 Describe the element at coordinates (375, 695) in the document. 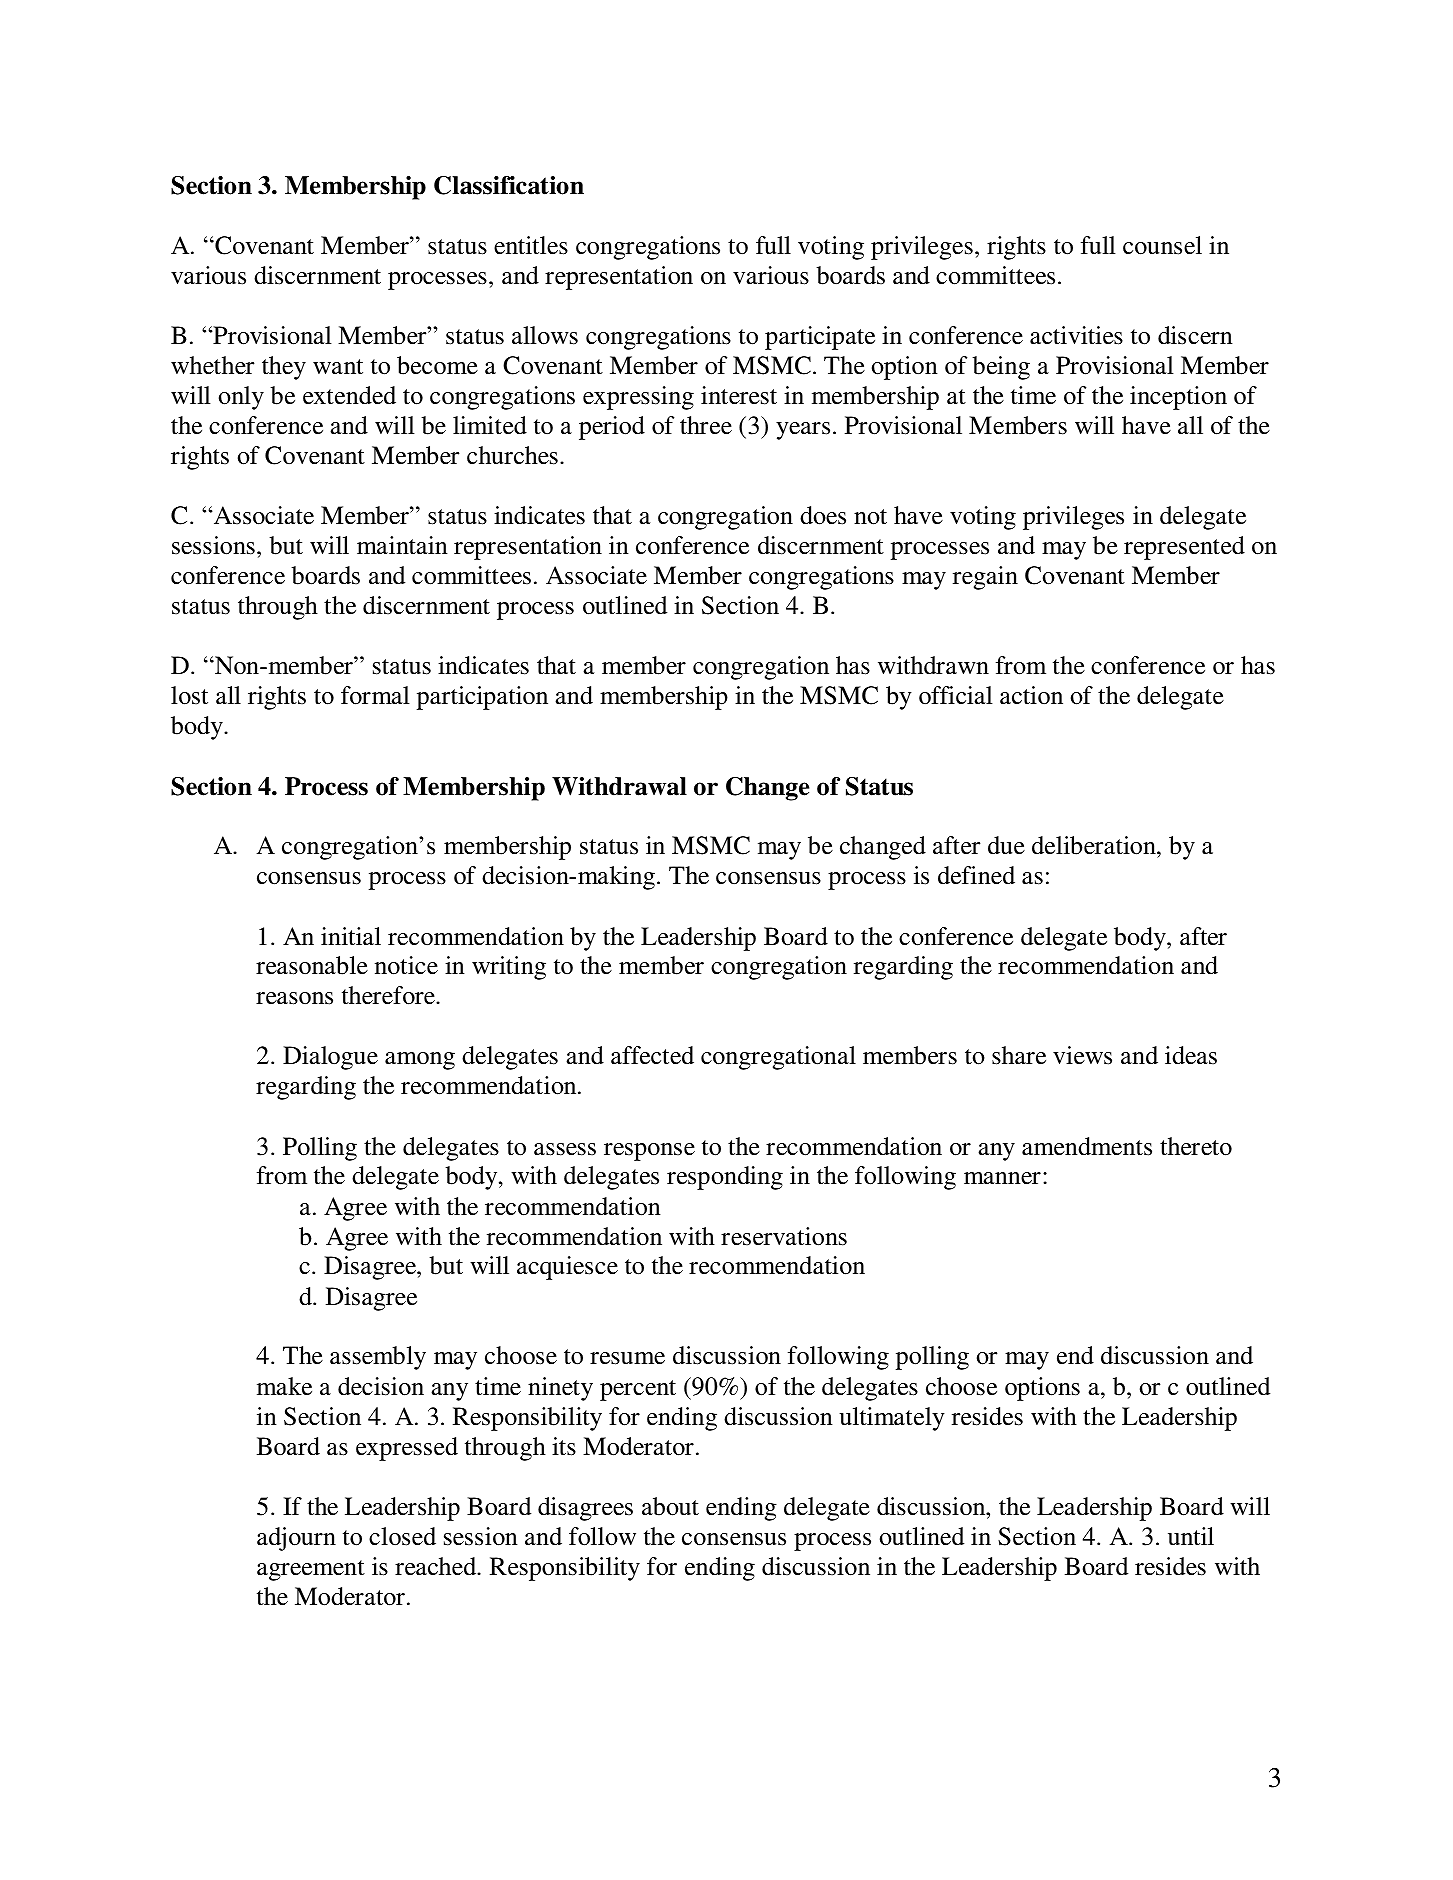

I see `formal` at that location.
